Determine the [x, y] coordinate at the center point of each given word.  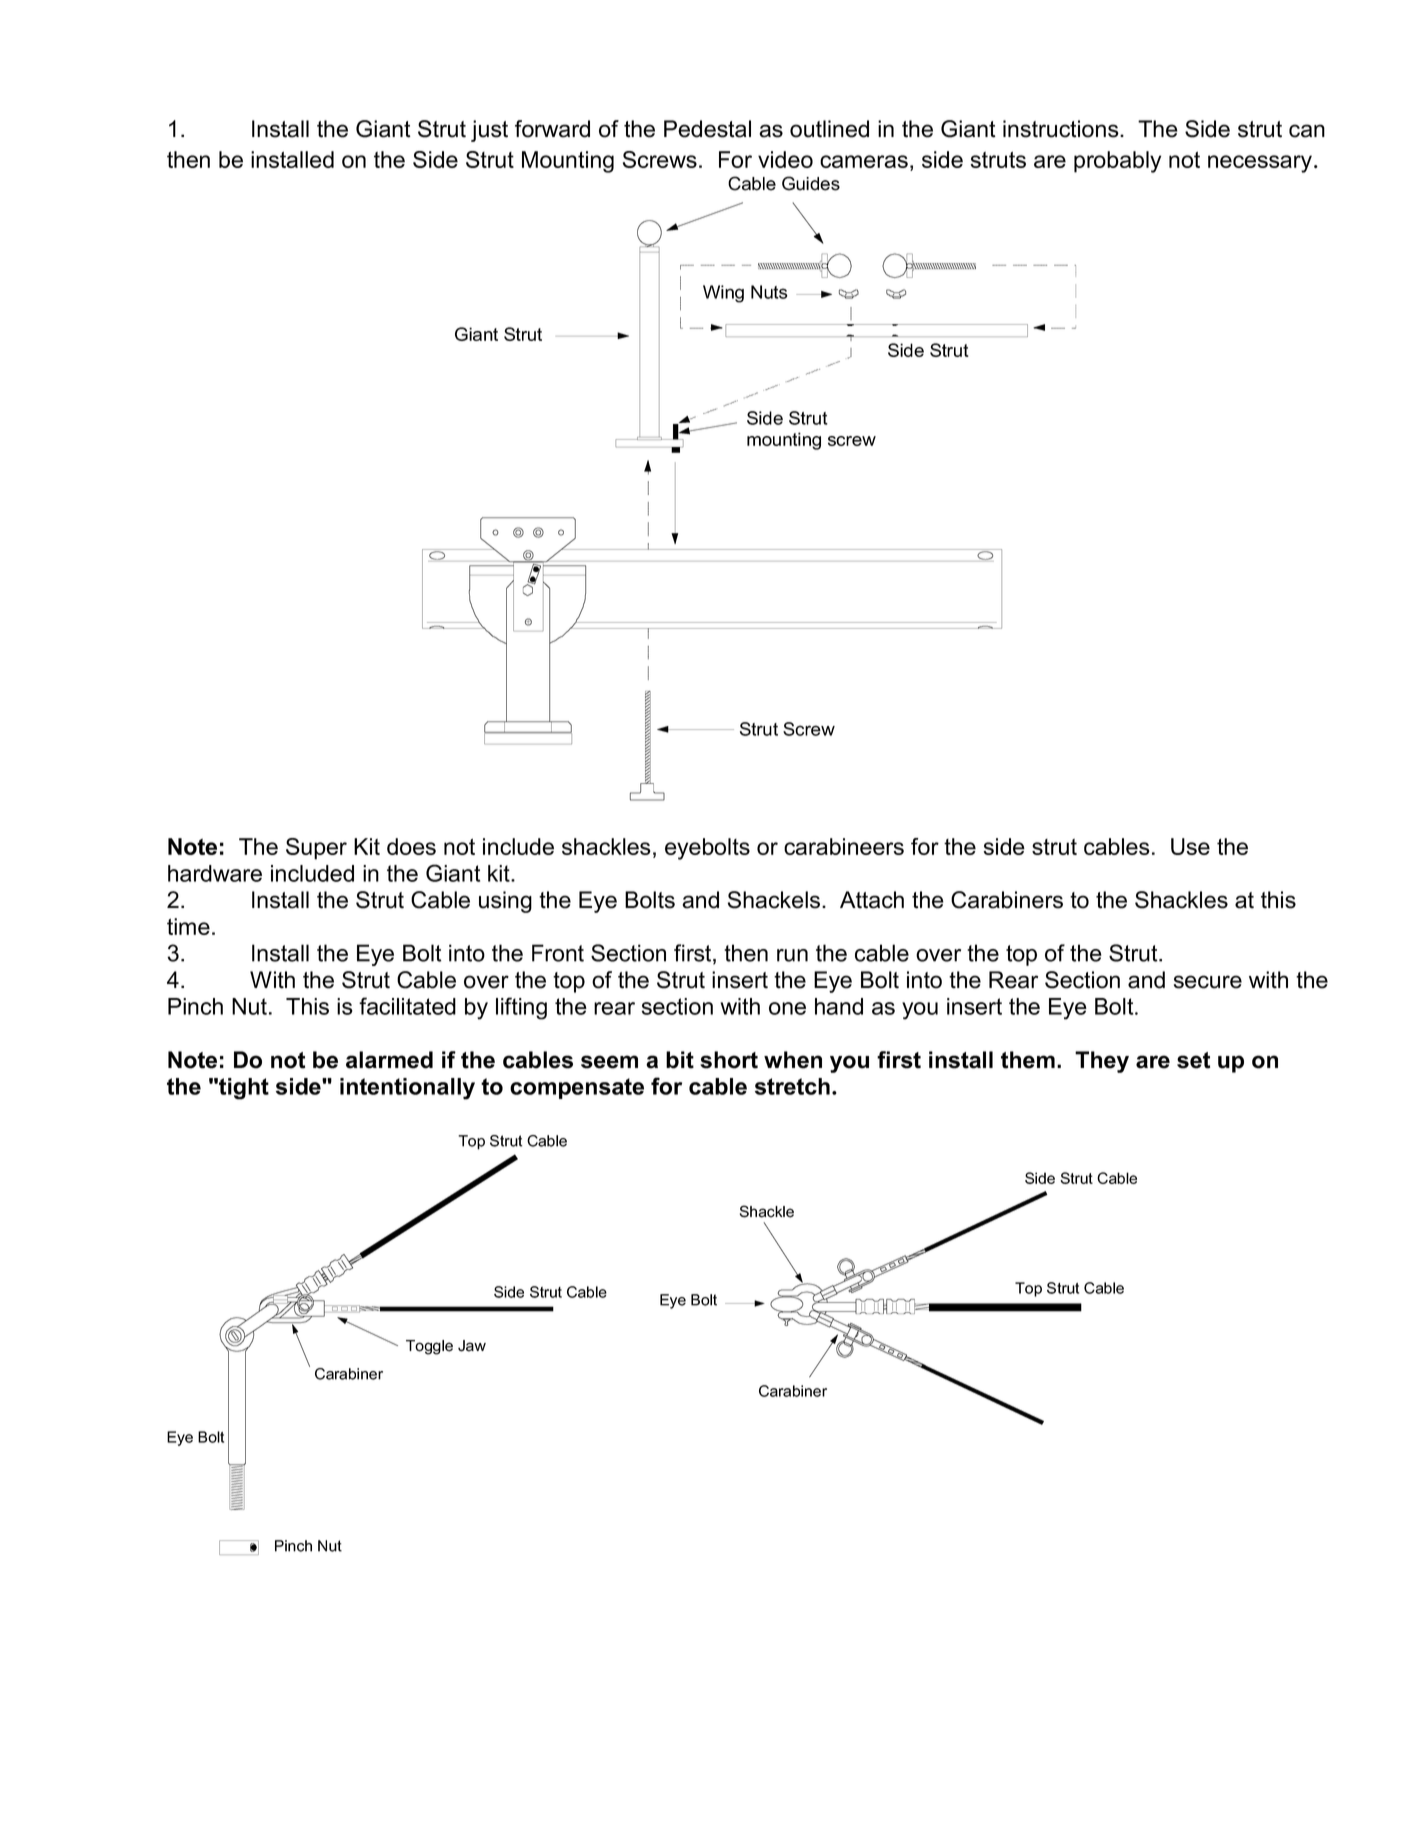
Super [316, 849]
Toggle [429, 1347]
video [785, 159]
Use [1190, 846]
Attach [872, 900]
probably [1117, 162]
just [489, 131]
